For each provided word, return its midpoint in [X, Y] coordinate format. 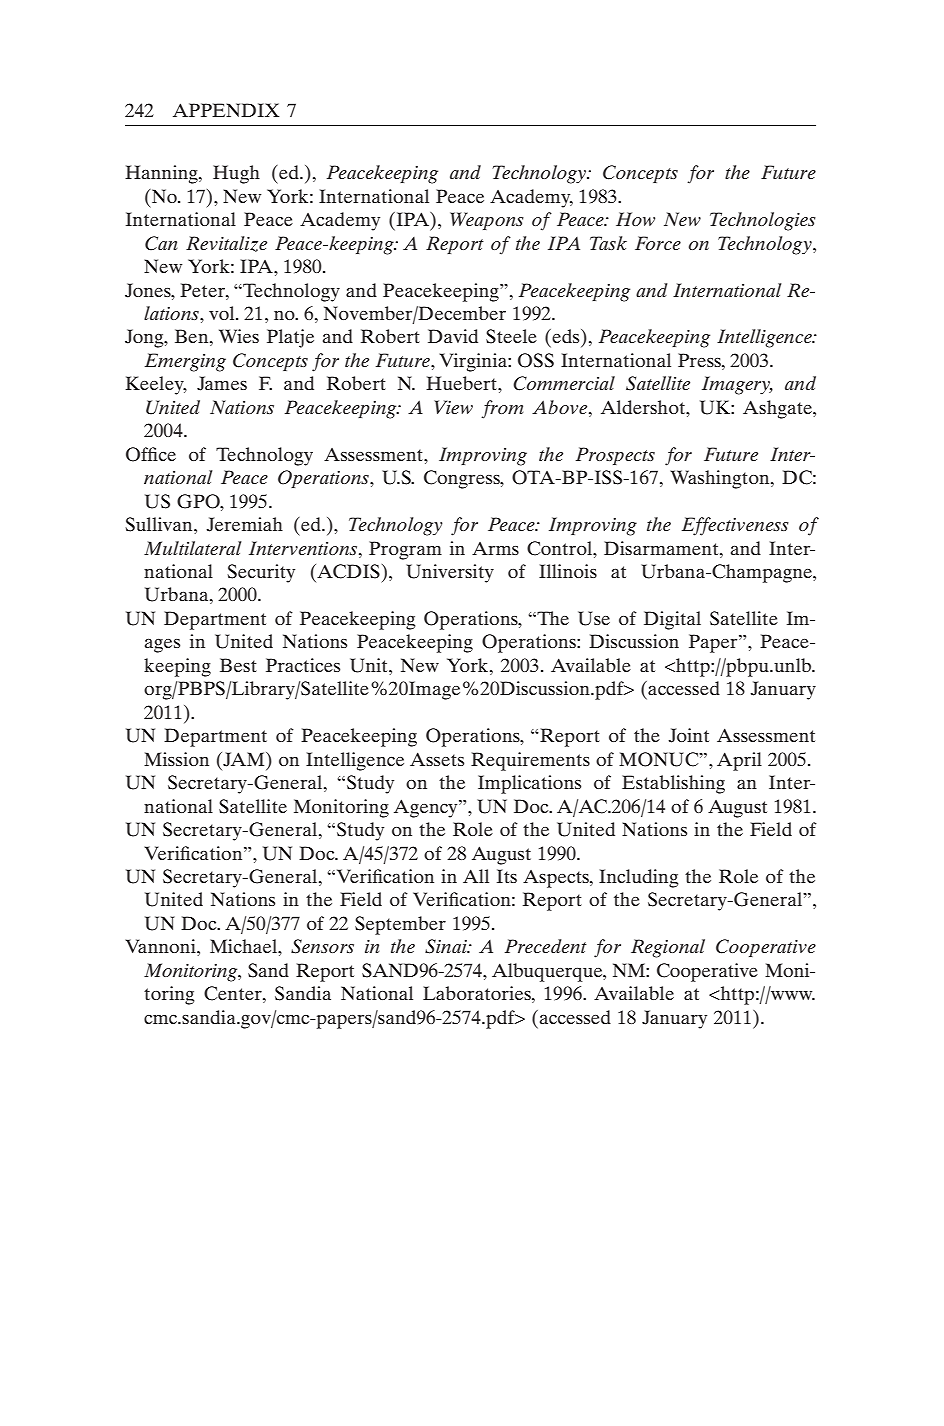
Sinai [447, 946]
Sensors [322, 946]
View [453, 407]
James [222, 383]
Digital [672, 620]
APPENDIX [226, 110]
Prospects [615, 456]
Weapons [487, 221]
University [450, 573]
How [635, 219]
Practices [303, 665]
